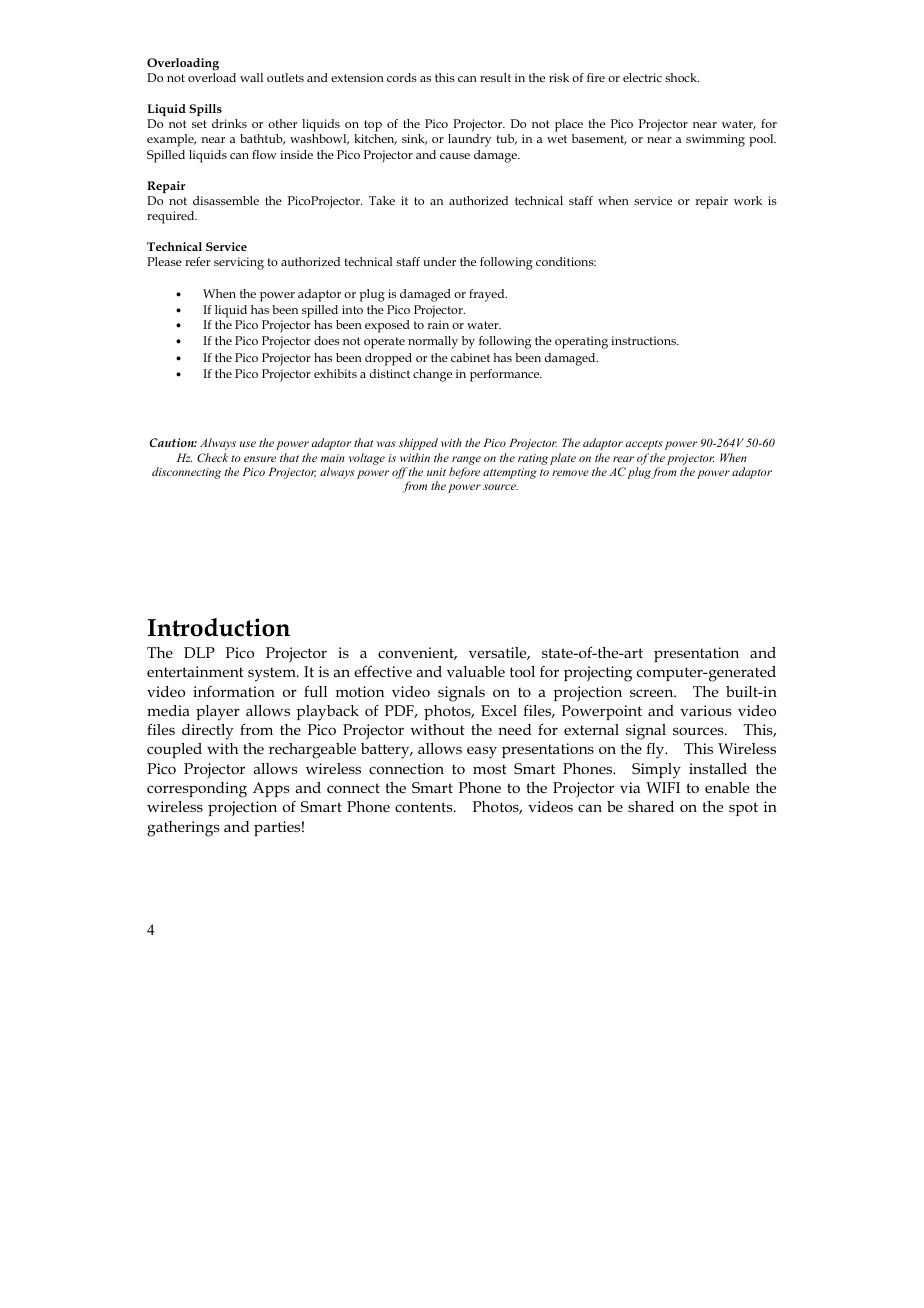 The height and width of the image is (1308, 924). Describe the element at coordinates (271, 789) in the image. I see `Apps` at that location.
